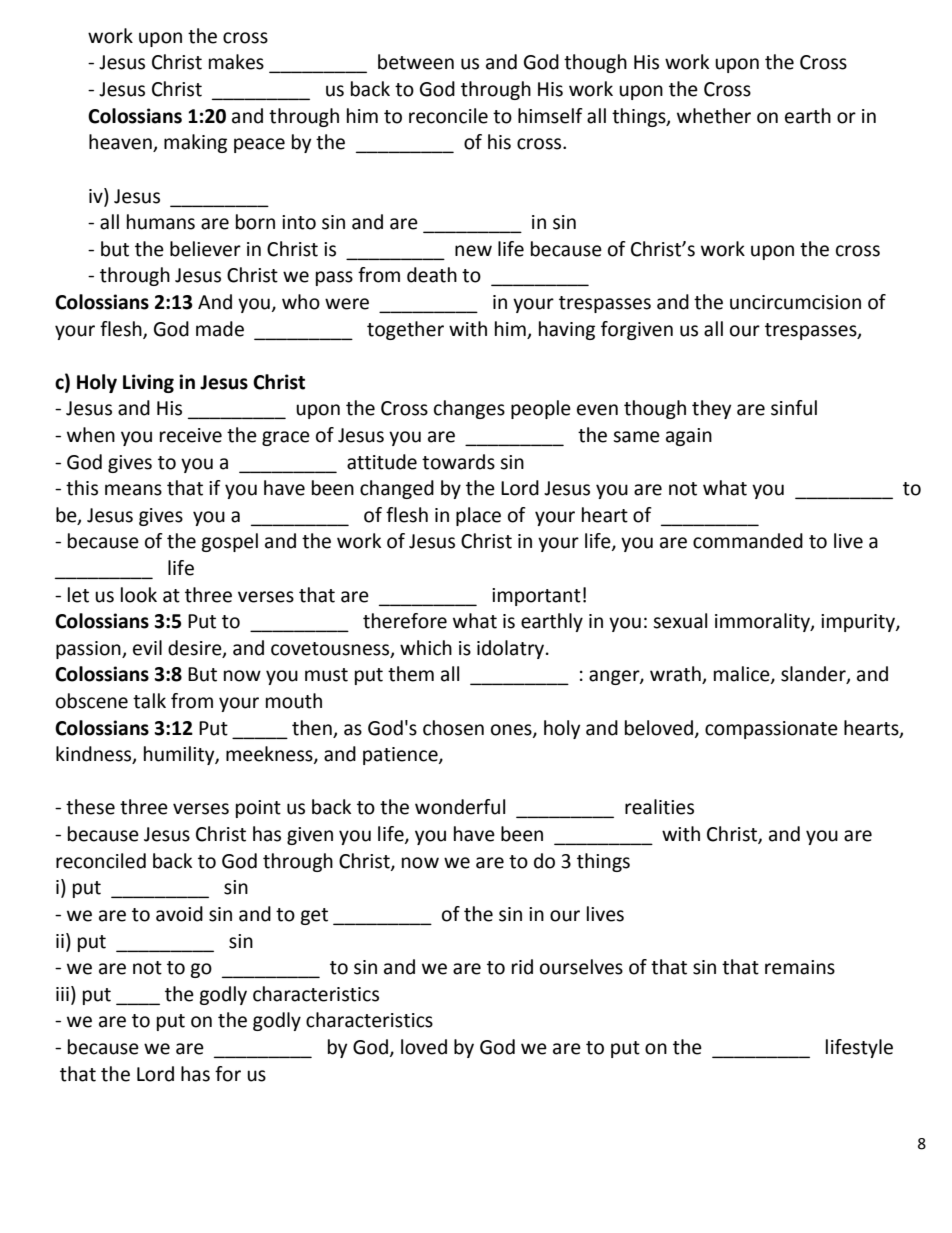  I want to click on avoid, so click(179, 914).
